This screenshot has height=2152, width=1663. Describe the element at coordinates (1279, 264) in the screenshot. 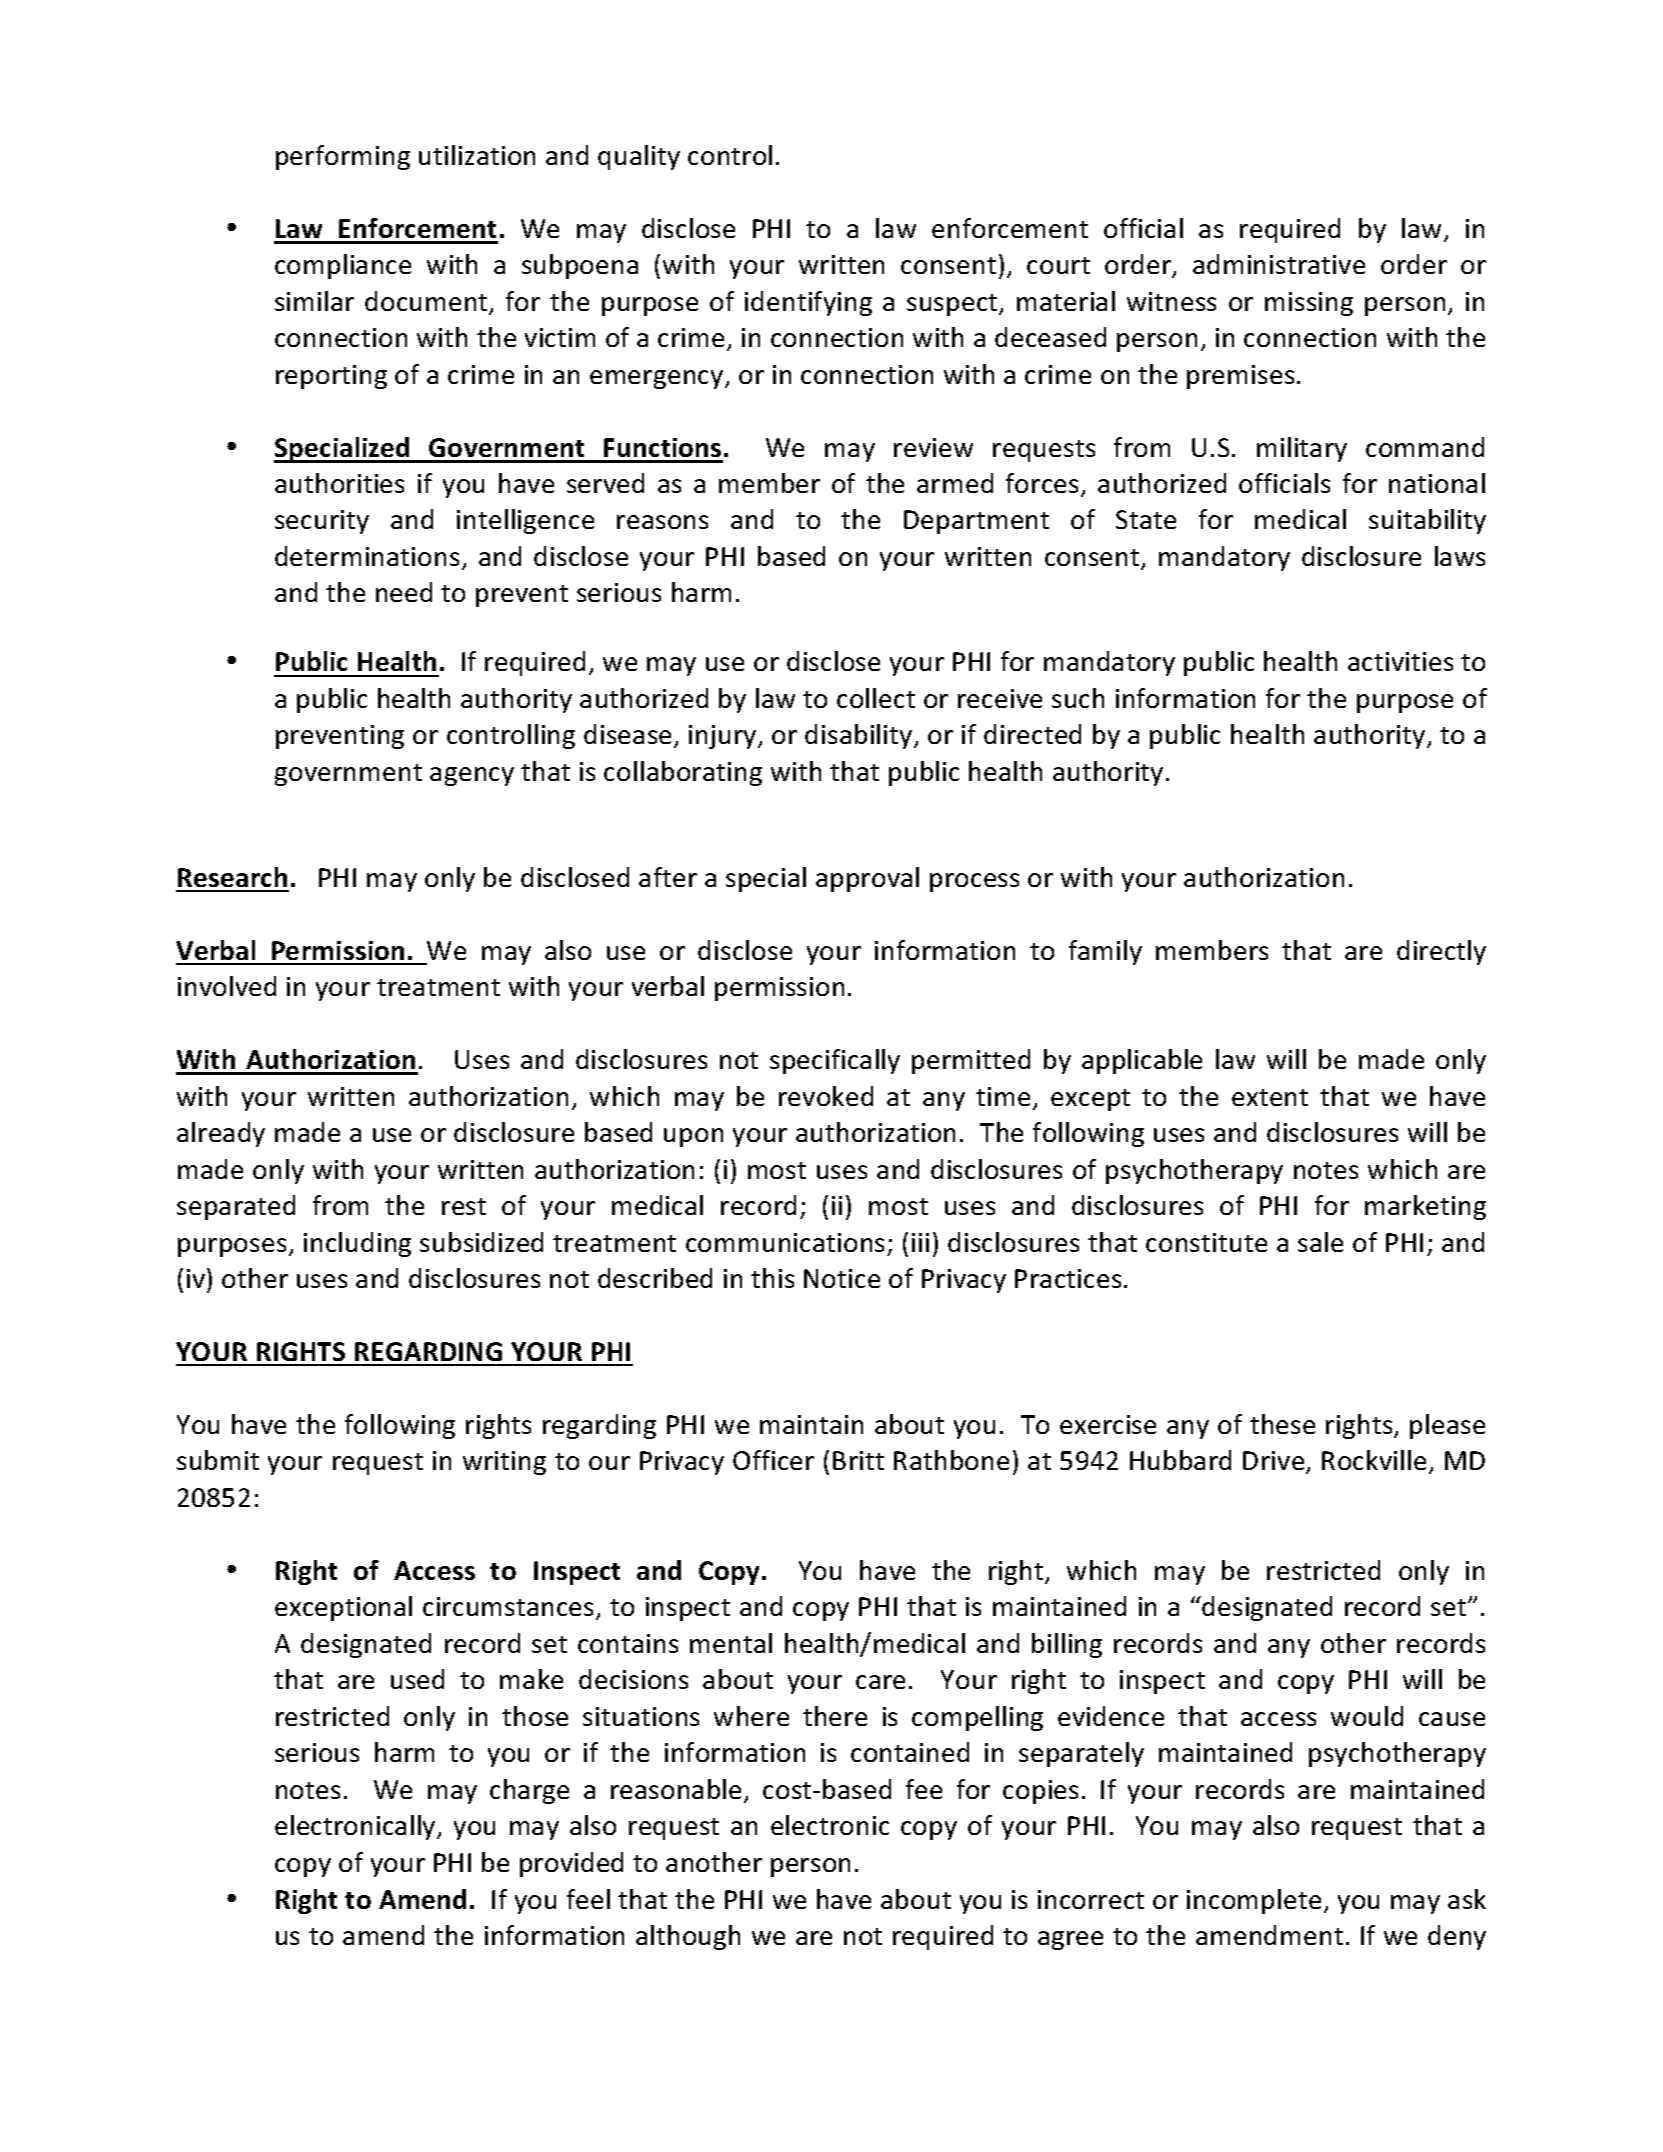

I see `administrative` at that location.
